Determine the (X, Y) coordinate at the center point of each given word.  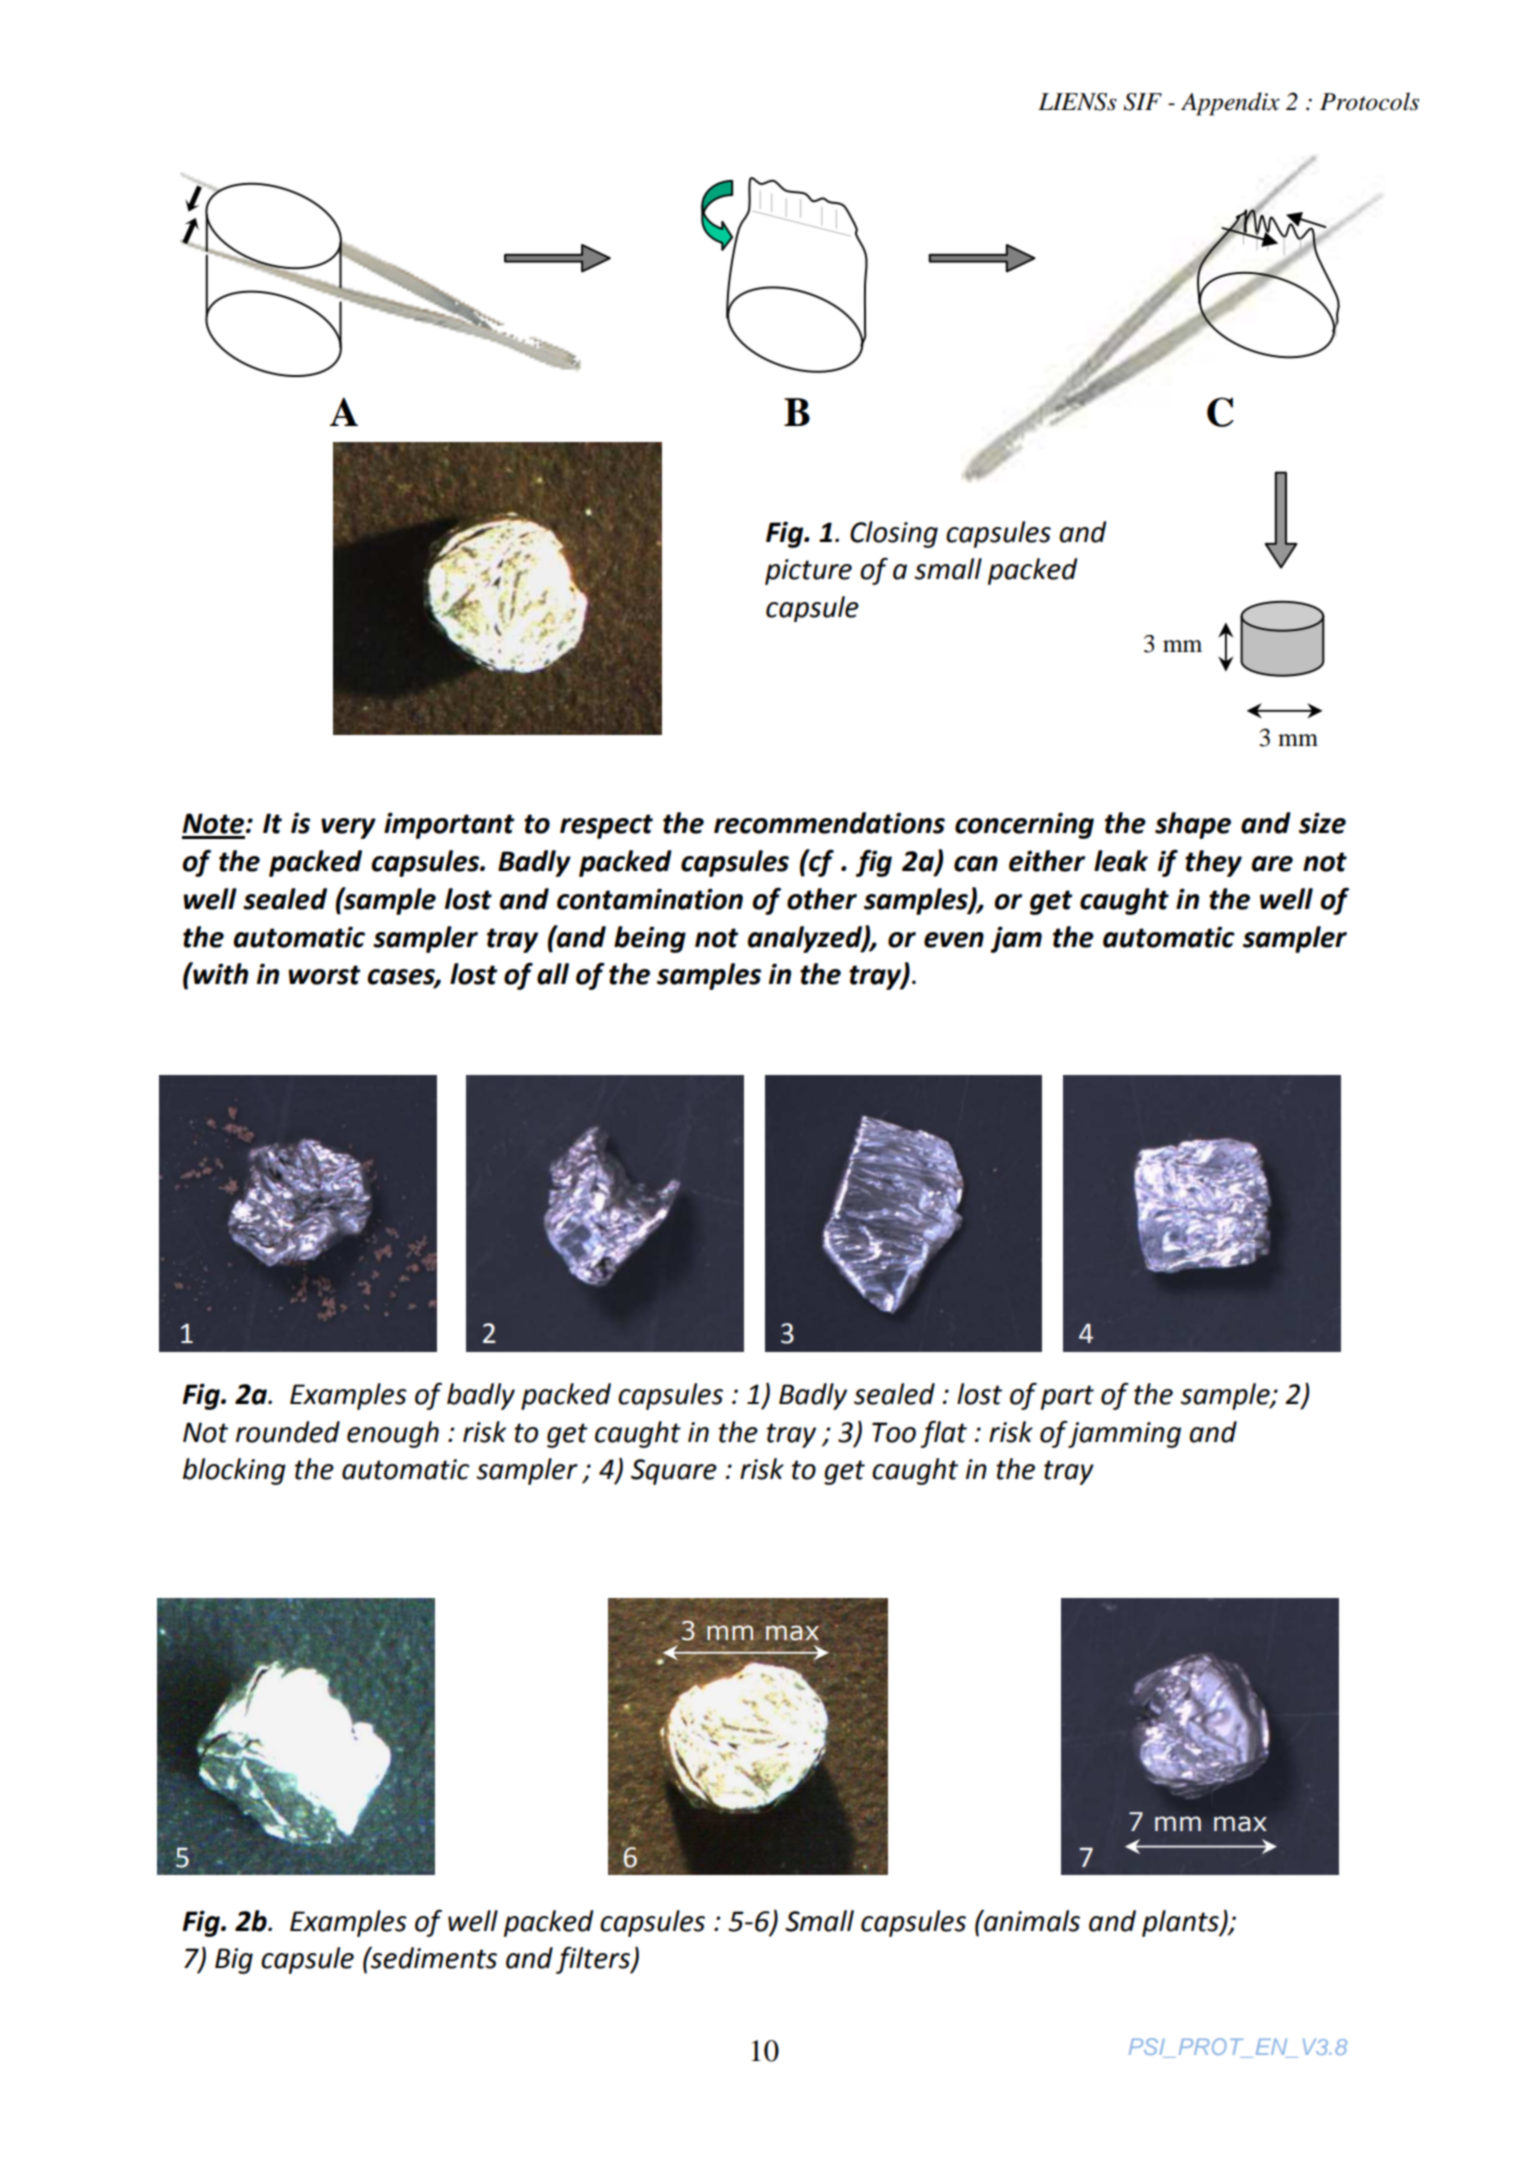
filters (594, 1960)
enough (393, 1434)
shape (1193, 825)
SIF (1142, 102)
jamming (1124, 1434)
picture (808, 572)
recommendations (829, 823)
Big (234, 1961)
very (348, 828)
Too (894, 1432)
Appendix (1230, 104)
